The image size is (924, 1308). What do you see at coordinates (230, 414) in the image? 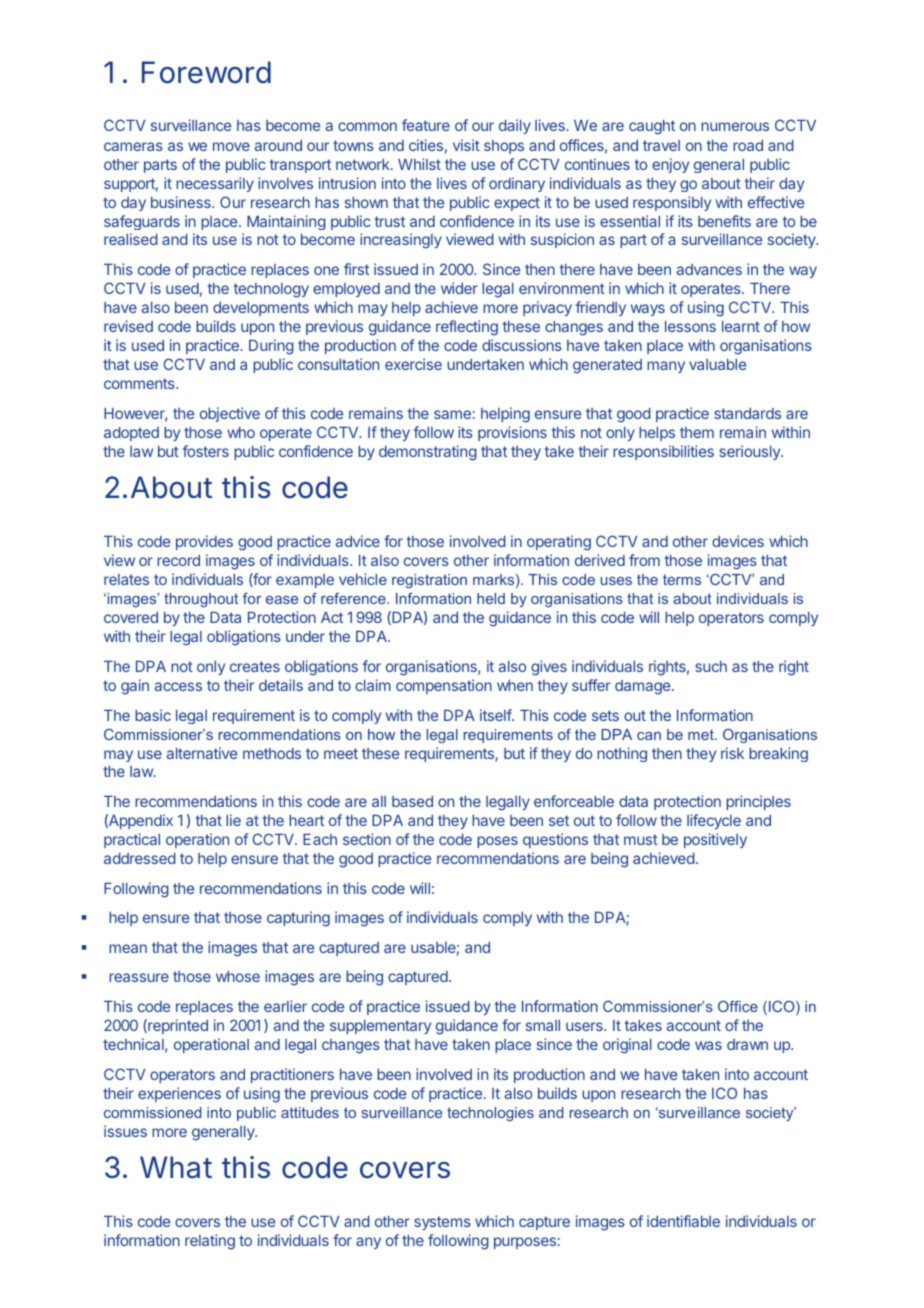
I see `objective` at bounding box center [230, 414].
